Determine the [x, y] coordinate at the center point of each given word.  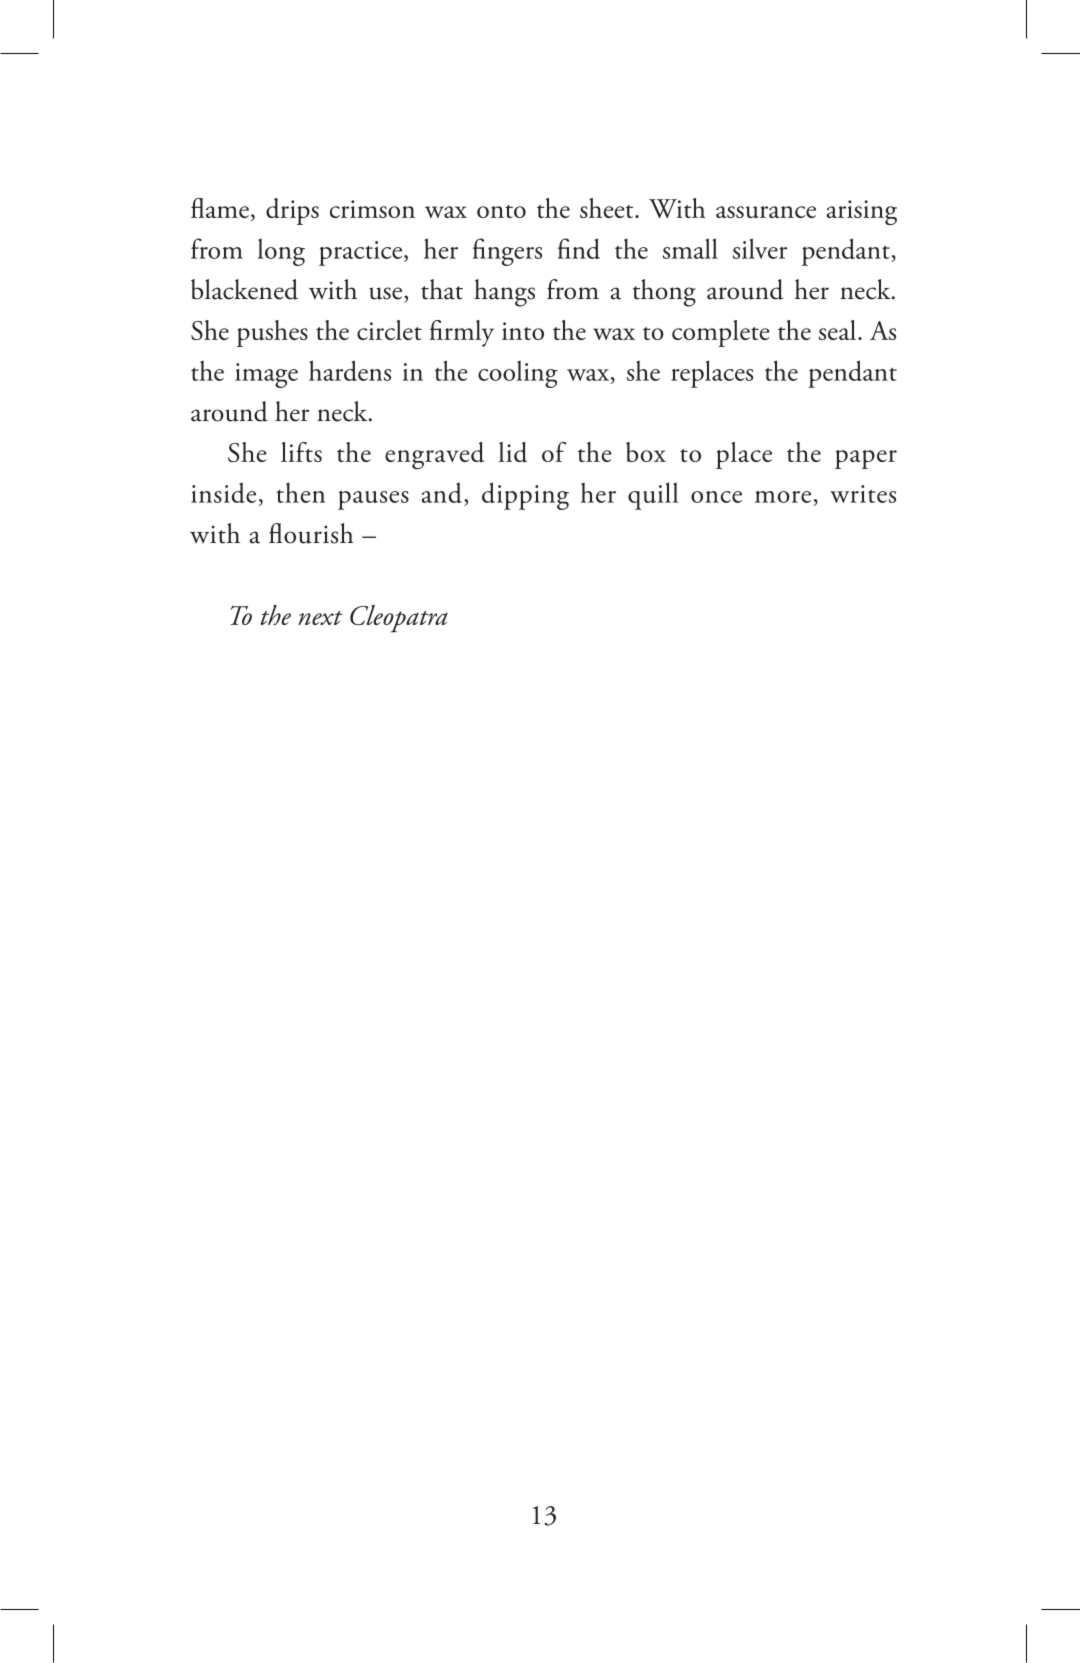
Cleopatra [399, 619]
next [320, 618]
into [523, 331]
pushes [272, 333]
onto [501, 211]
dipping [525, 496]
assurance [766, 212]
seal [837, 330]
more [783, 497]
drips [292, 211]
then [300, 492]
